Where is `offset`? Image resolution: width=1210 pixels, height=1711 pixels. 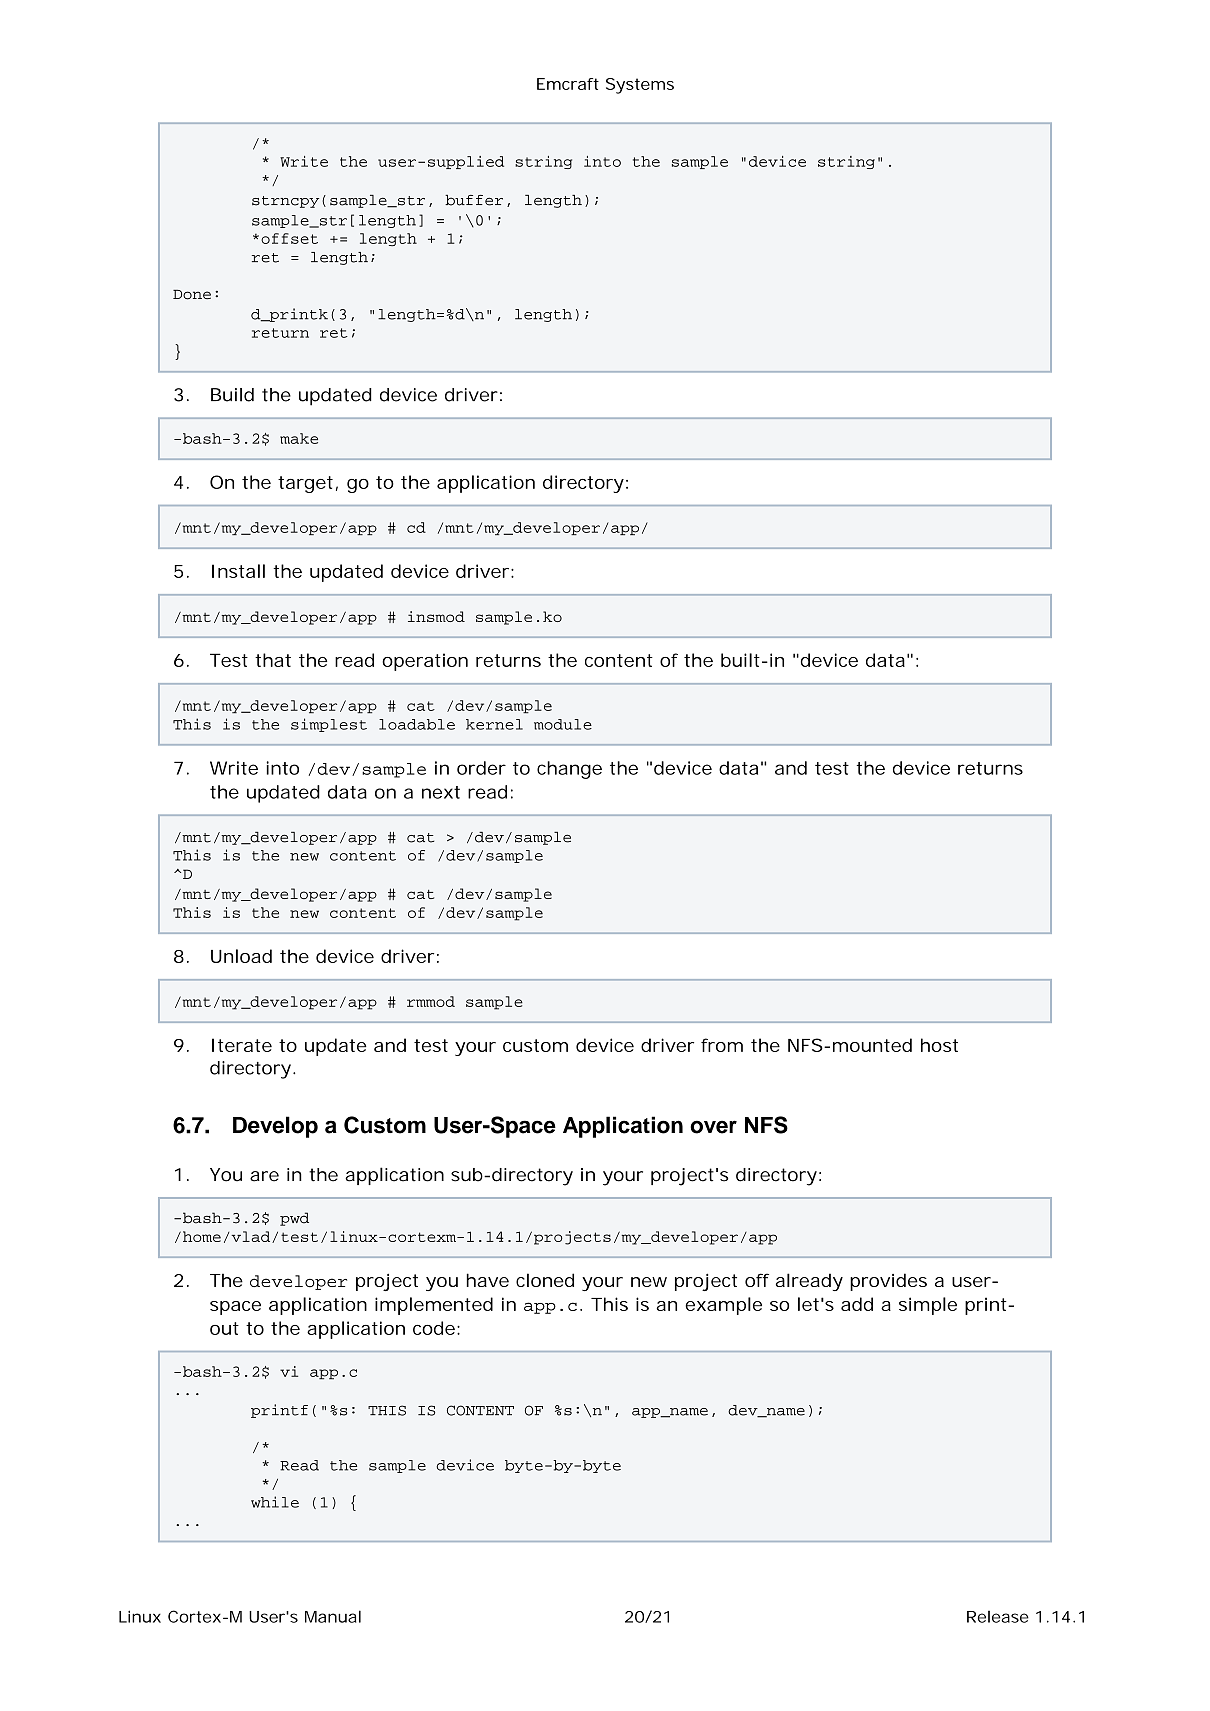 offset is located at coordinates (289, 238).
